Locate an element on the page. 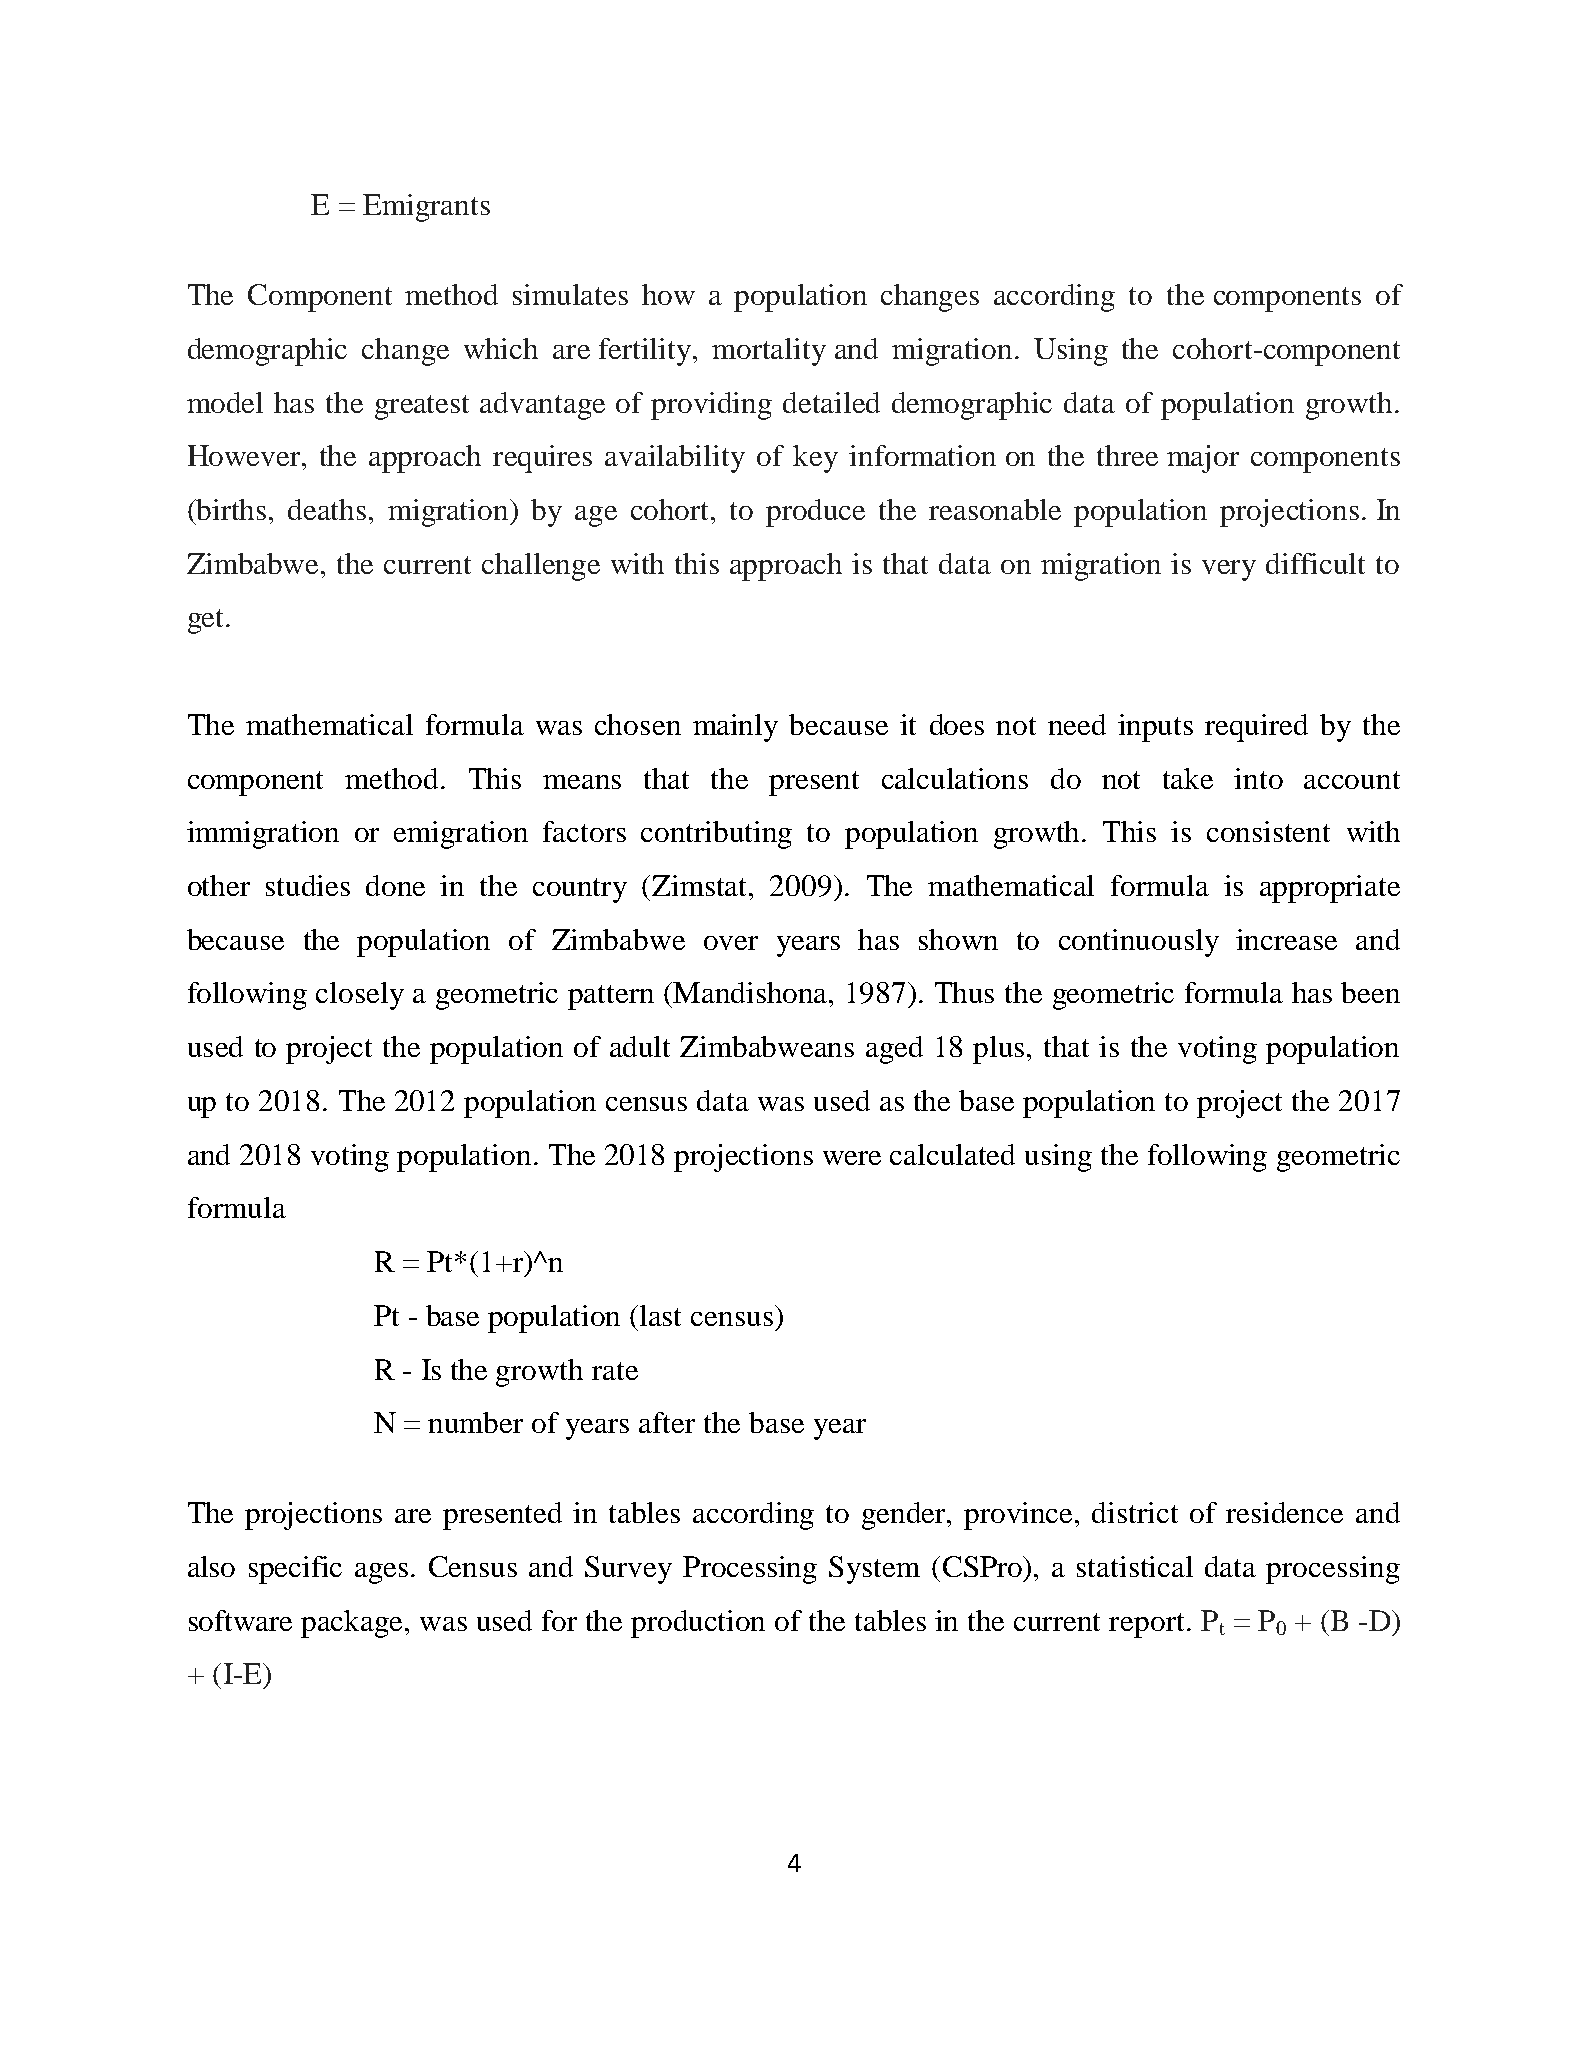 The height and width of the document is (2055, 1588). produce is located at coordinates (815, 513).
